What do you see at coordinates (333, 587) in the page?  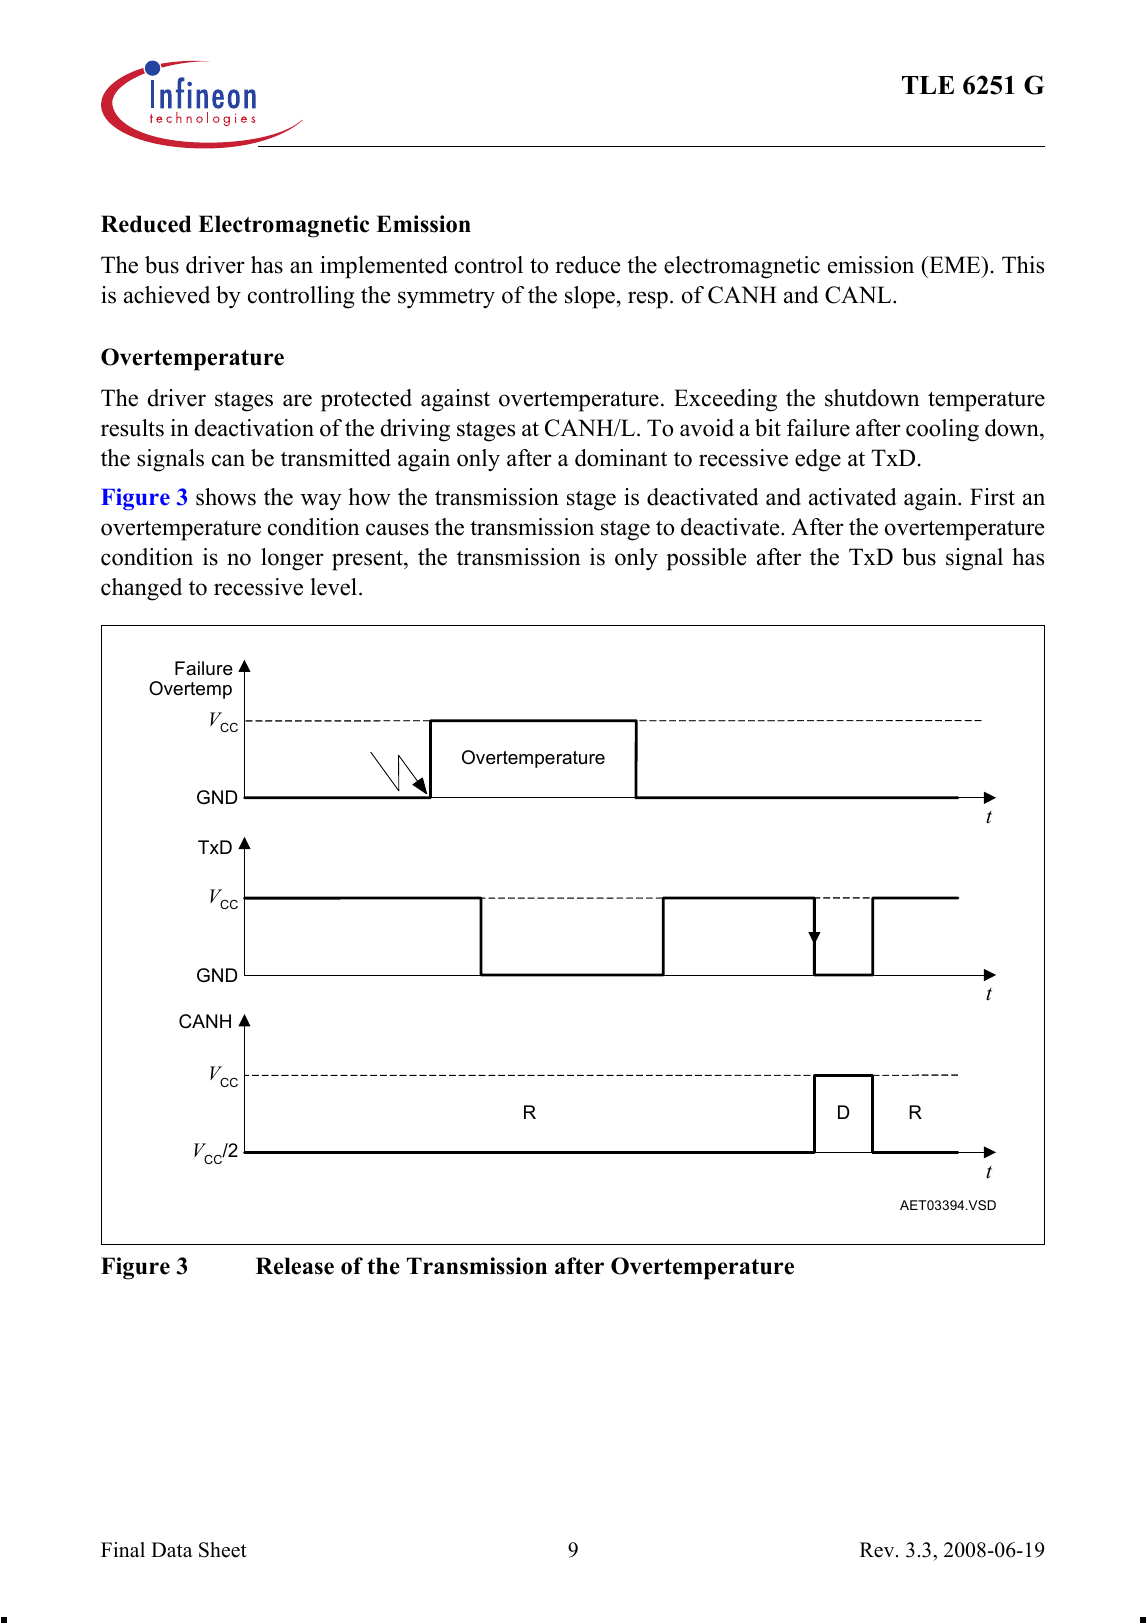 I see `level` at bounding box center [333, 587].
